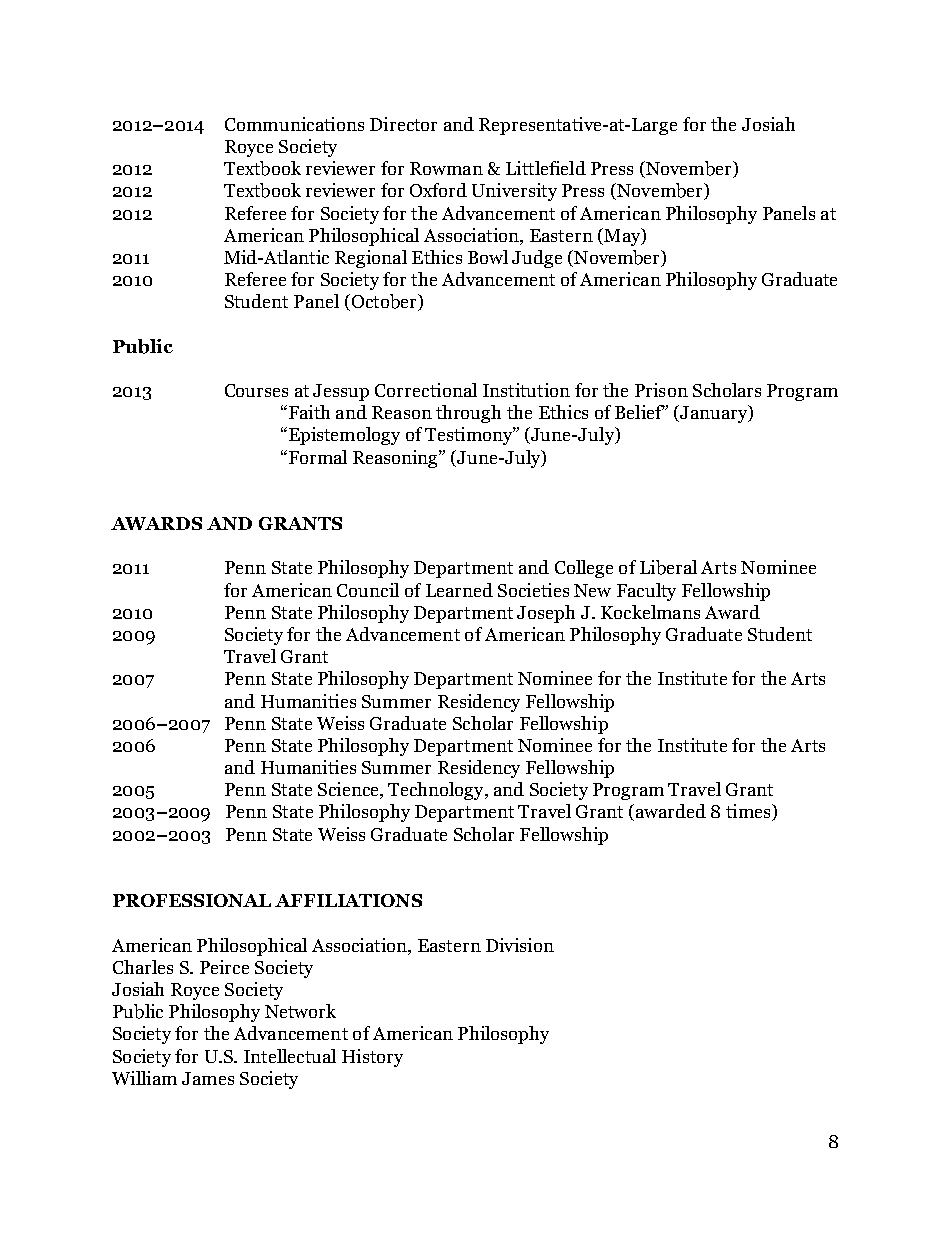 The height and width of the screenshot is (1233, 952). I want to click on Correctional, so click(426, 390).
